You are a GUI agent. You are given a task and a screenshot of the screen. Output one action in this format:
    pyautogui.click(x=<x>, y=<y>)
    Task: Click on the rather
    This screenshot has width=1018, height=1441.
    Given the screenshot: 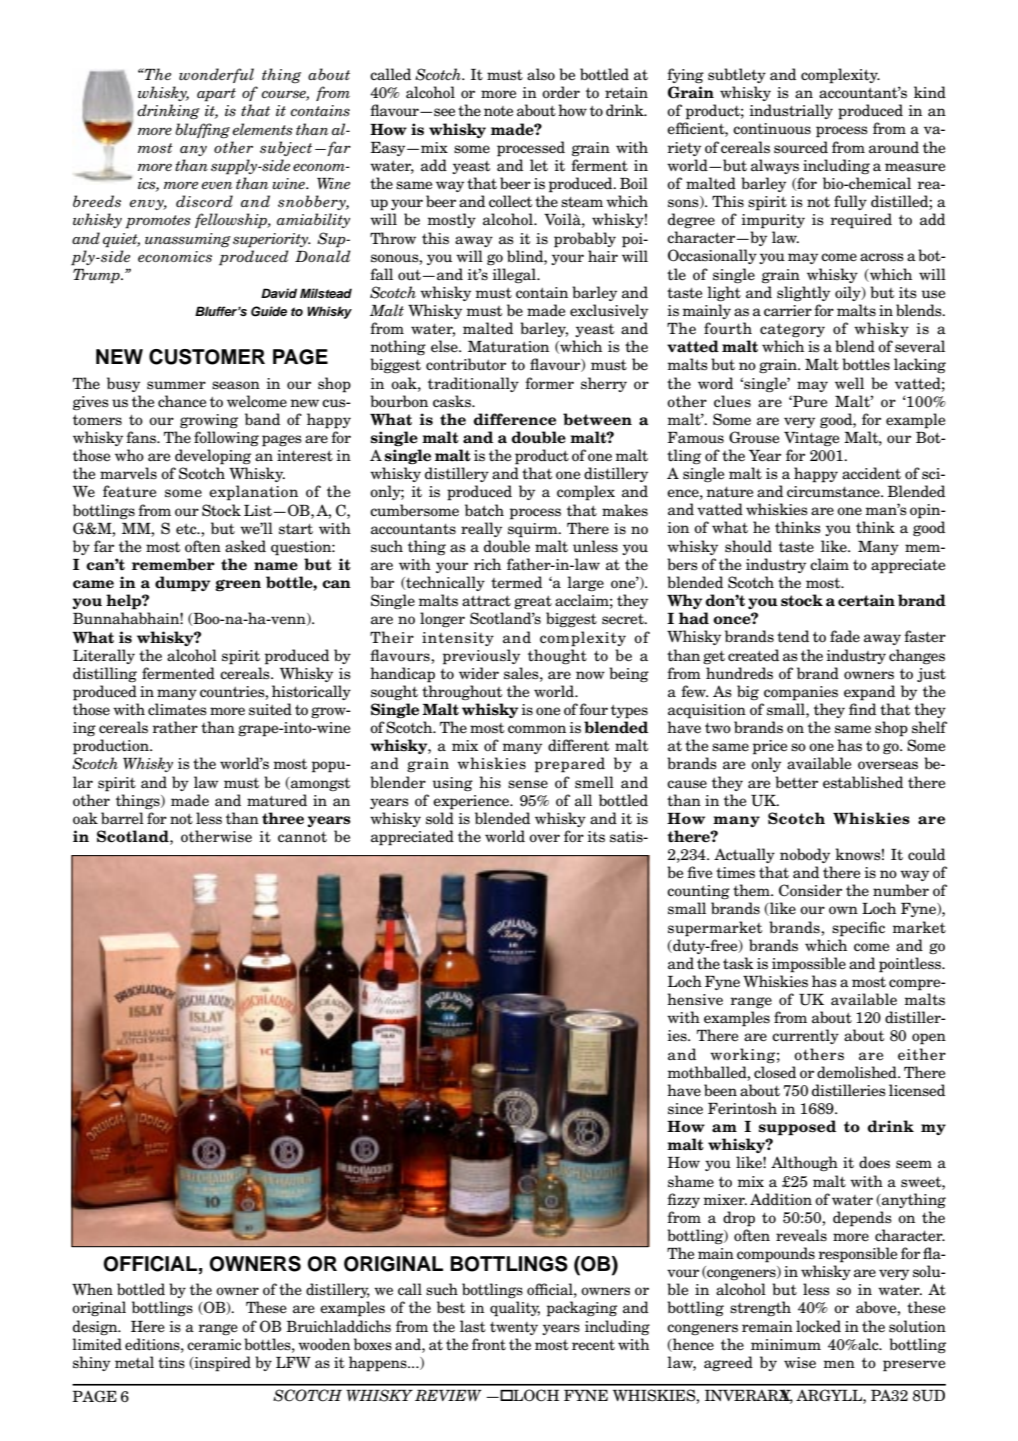 What is the action you would take?
    pyautogui.click(x=175, y=727)
